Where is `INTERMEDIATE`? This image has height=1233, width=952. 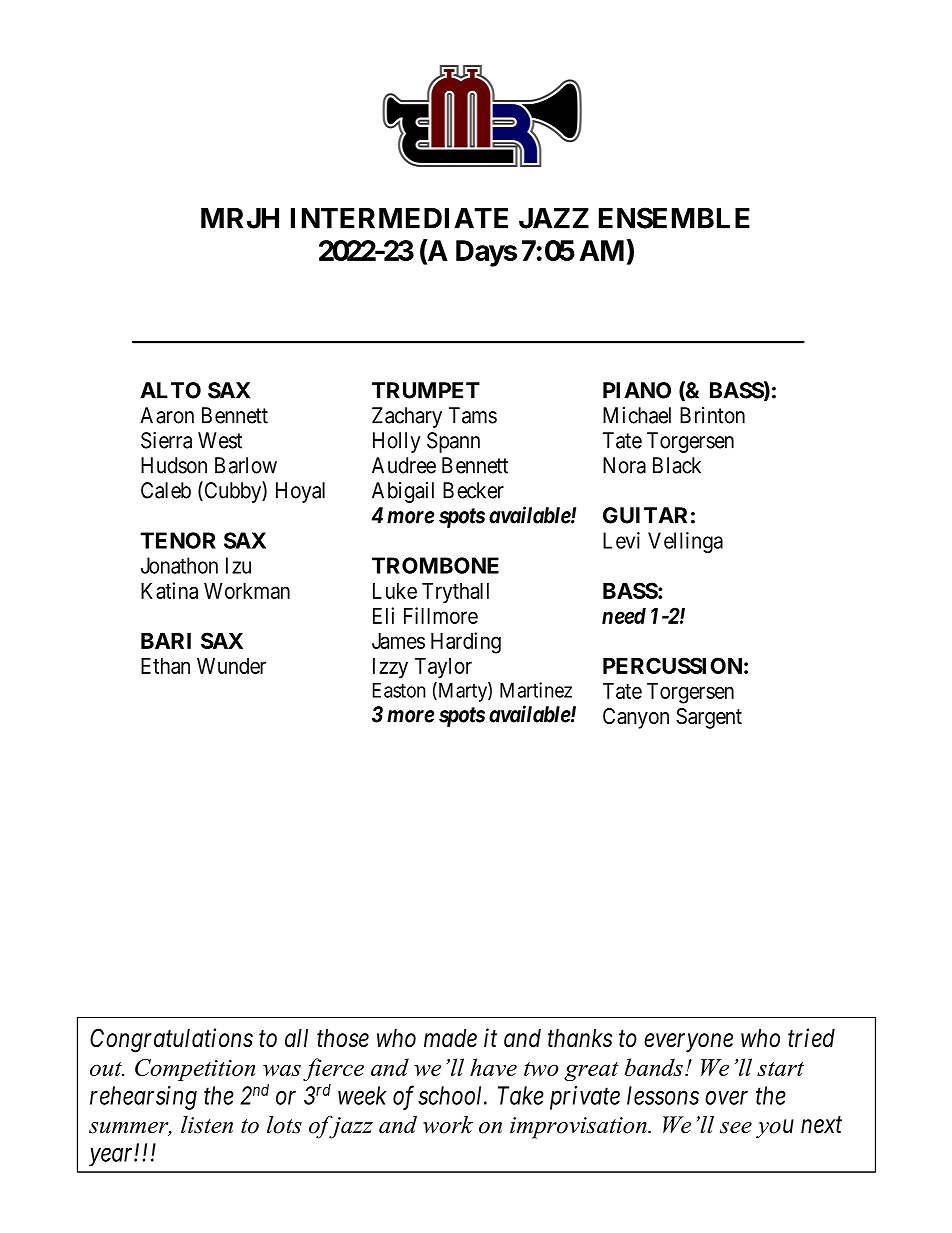 INTERMEDIATE is located at coordinates (399, 218).
